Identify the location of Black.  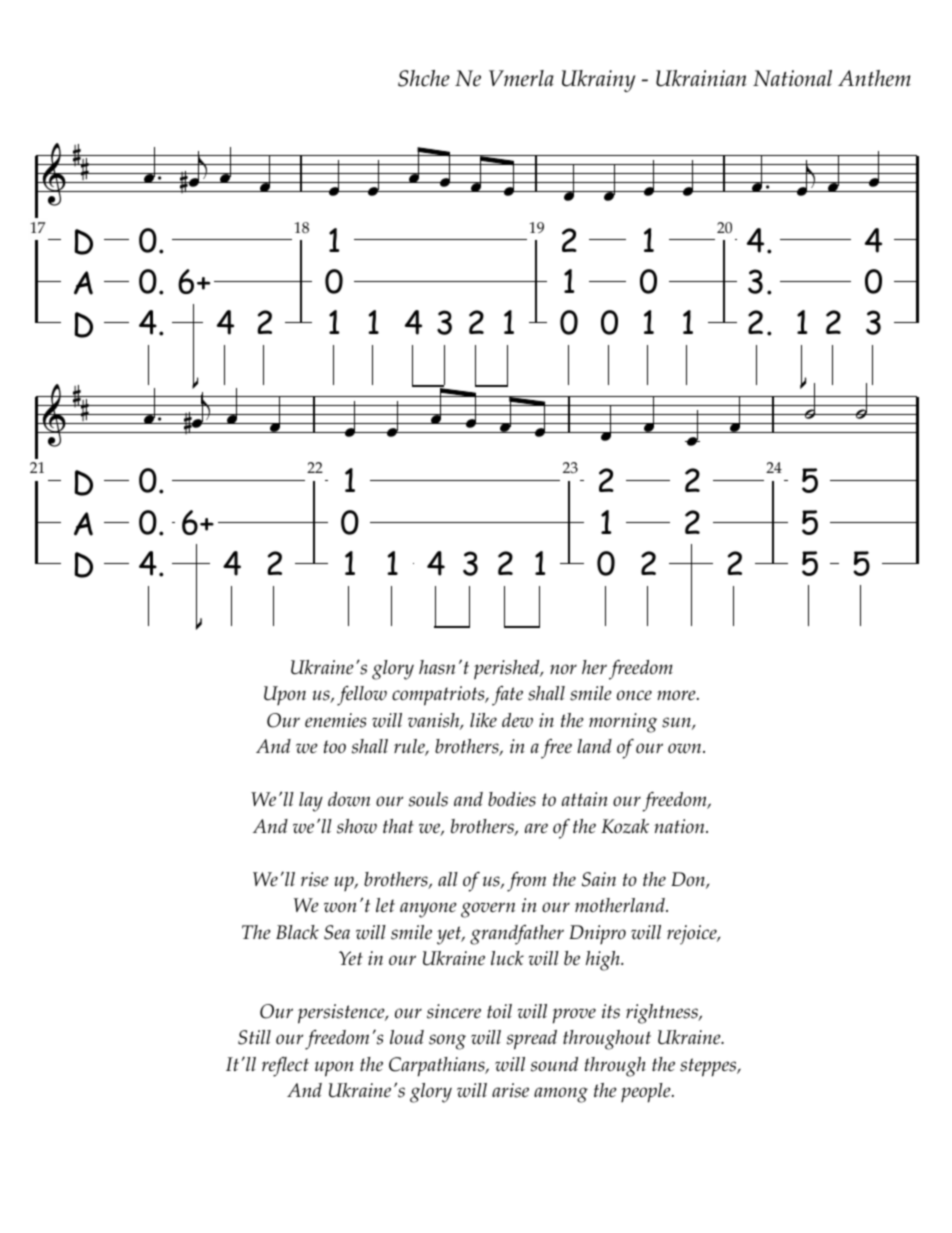
(297, 932).
